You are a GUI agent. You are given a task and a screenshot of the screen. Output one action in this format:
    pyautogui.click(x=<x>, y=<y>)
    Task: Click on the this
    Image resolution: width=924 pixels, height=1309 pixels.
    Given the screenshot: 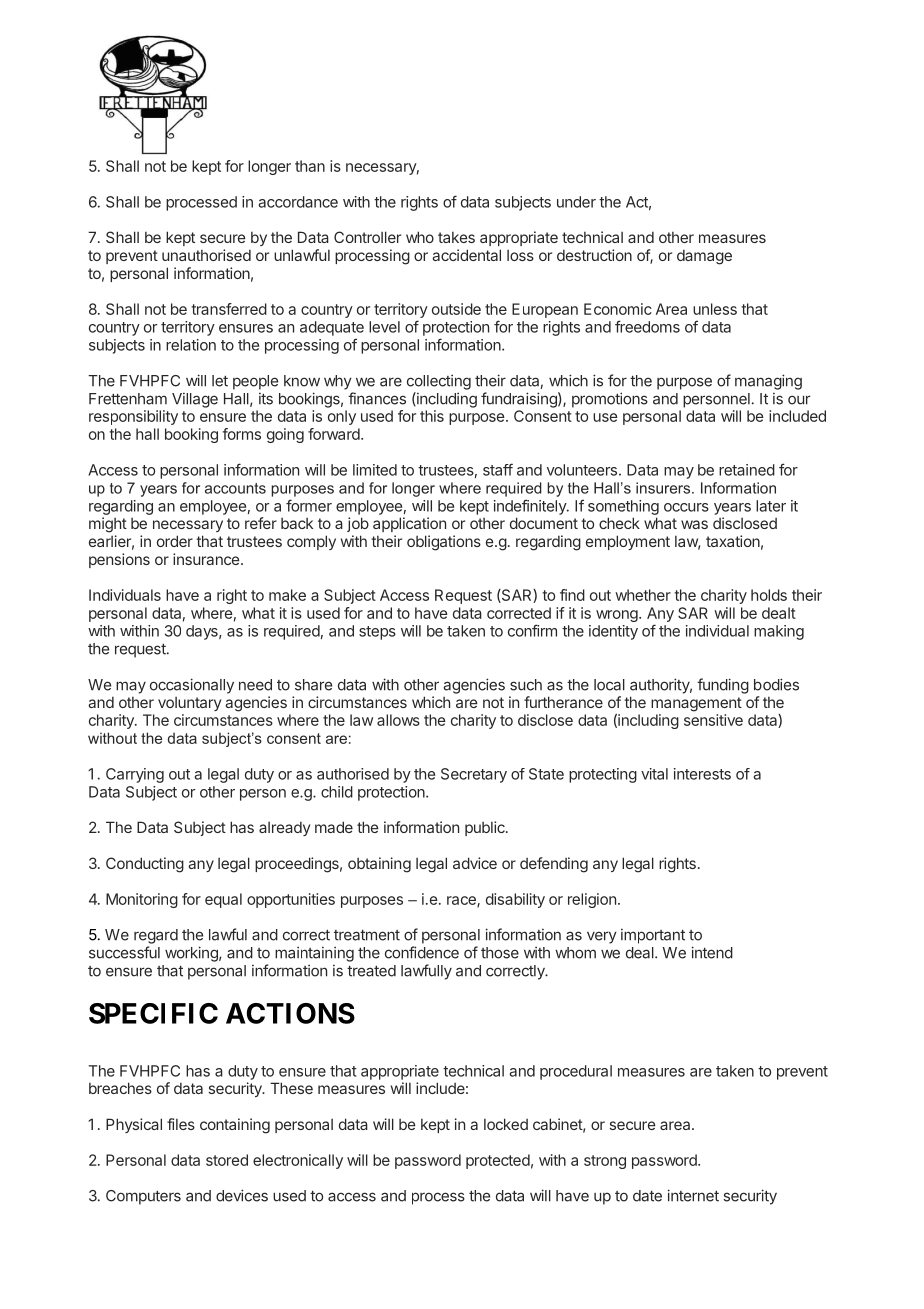 What is the action you would take?
    pyautogui.click(x=432, y=416)
